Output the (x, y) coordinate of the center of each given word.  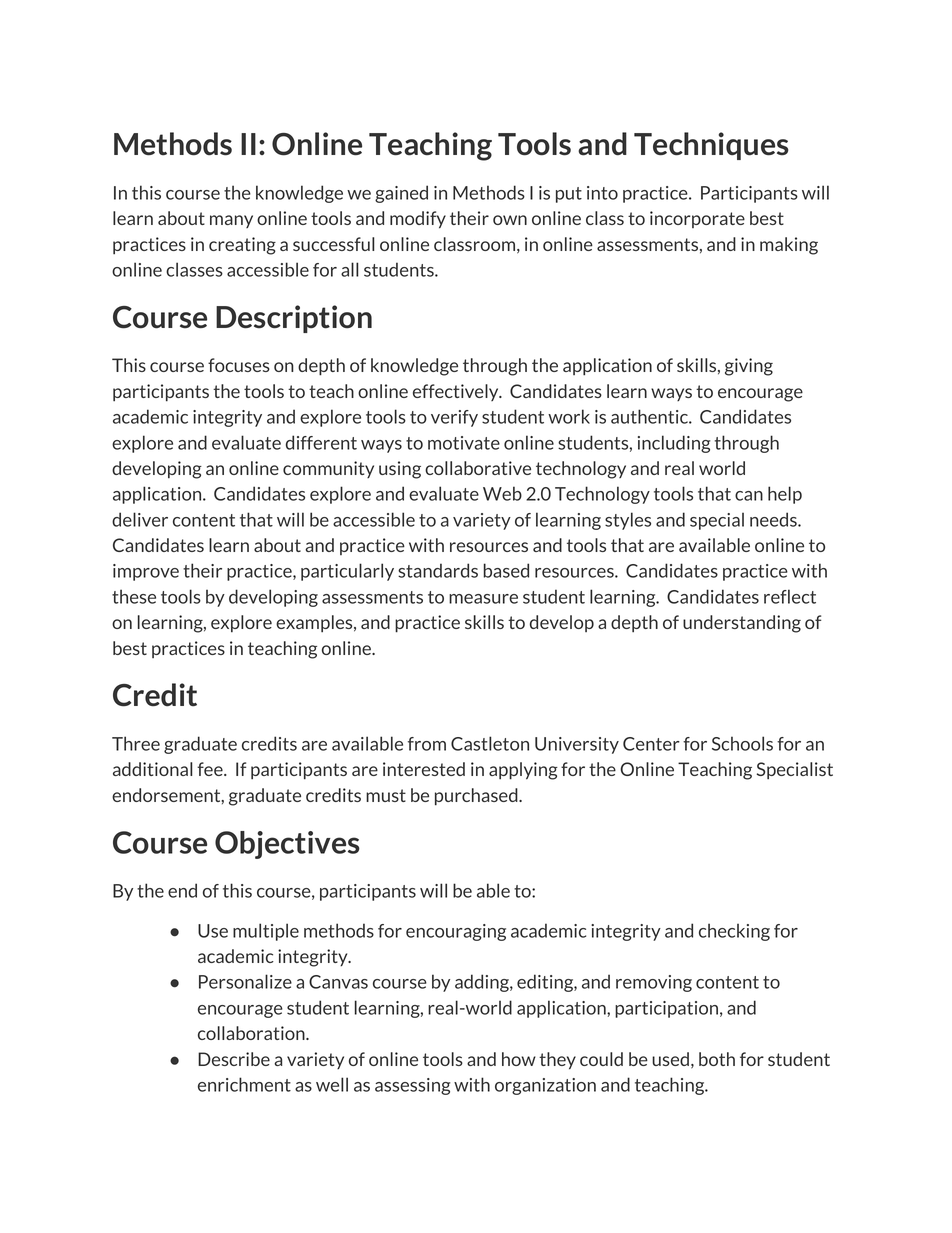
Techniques (711, 146)
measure (483, 599)
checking (734, 932)
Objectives (287, 845)
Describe (234, 1059)
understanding (742, 624)
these (134, 596)
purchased (477, 797)
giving (749, 367)
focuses (239, 365)
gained (401, 194)
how (519, 1059)
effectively (457, 392)
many (231, 221)
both (717, 1059)
